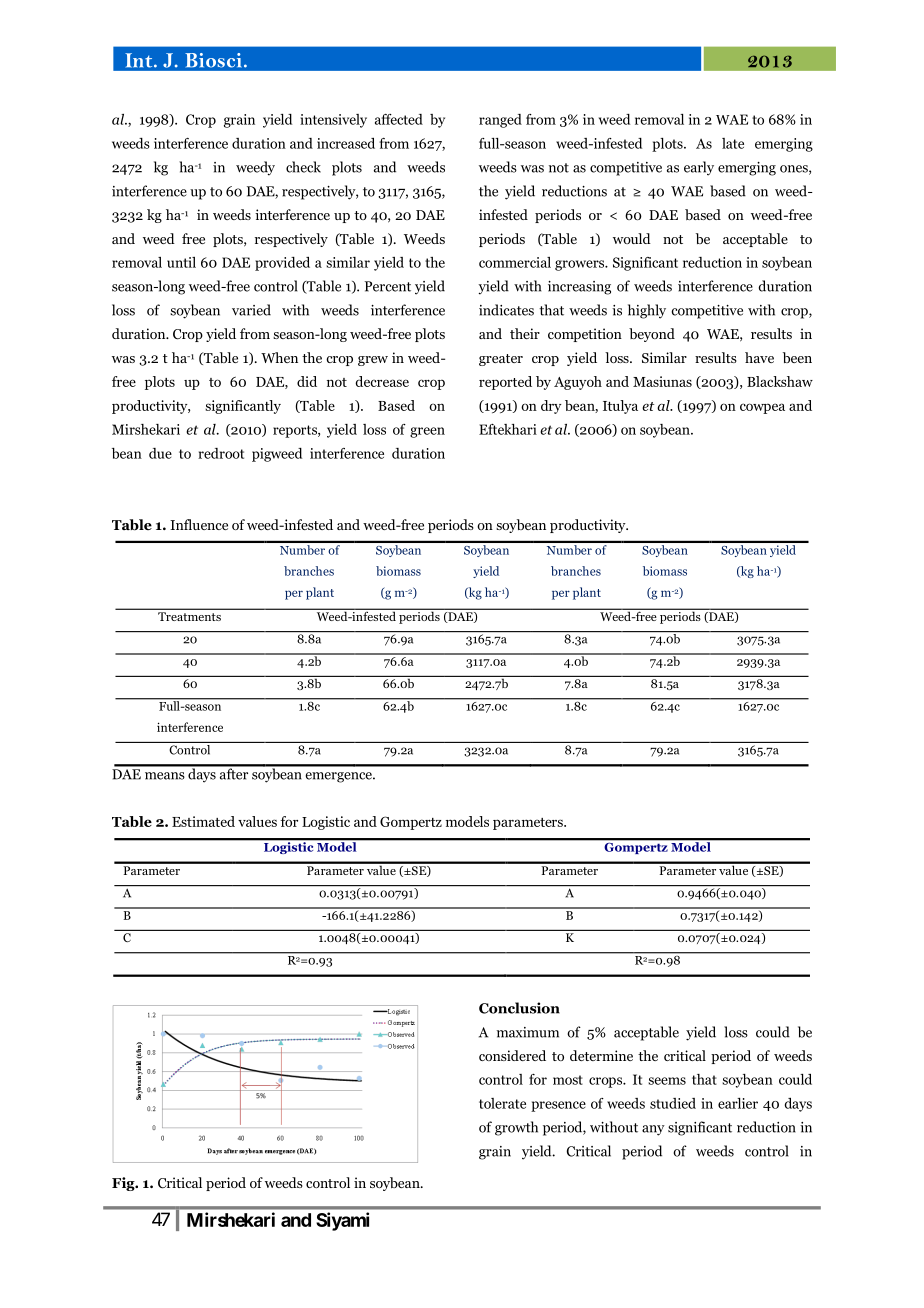  I want to click on late, so click(733, 143).
